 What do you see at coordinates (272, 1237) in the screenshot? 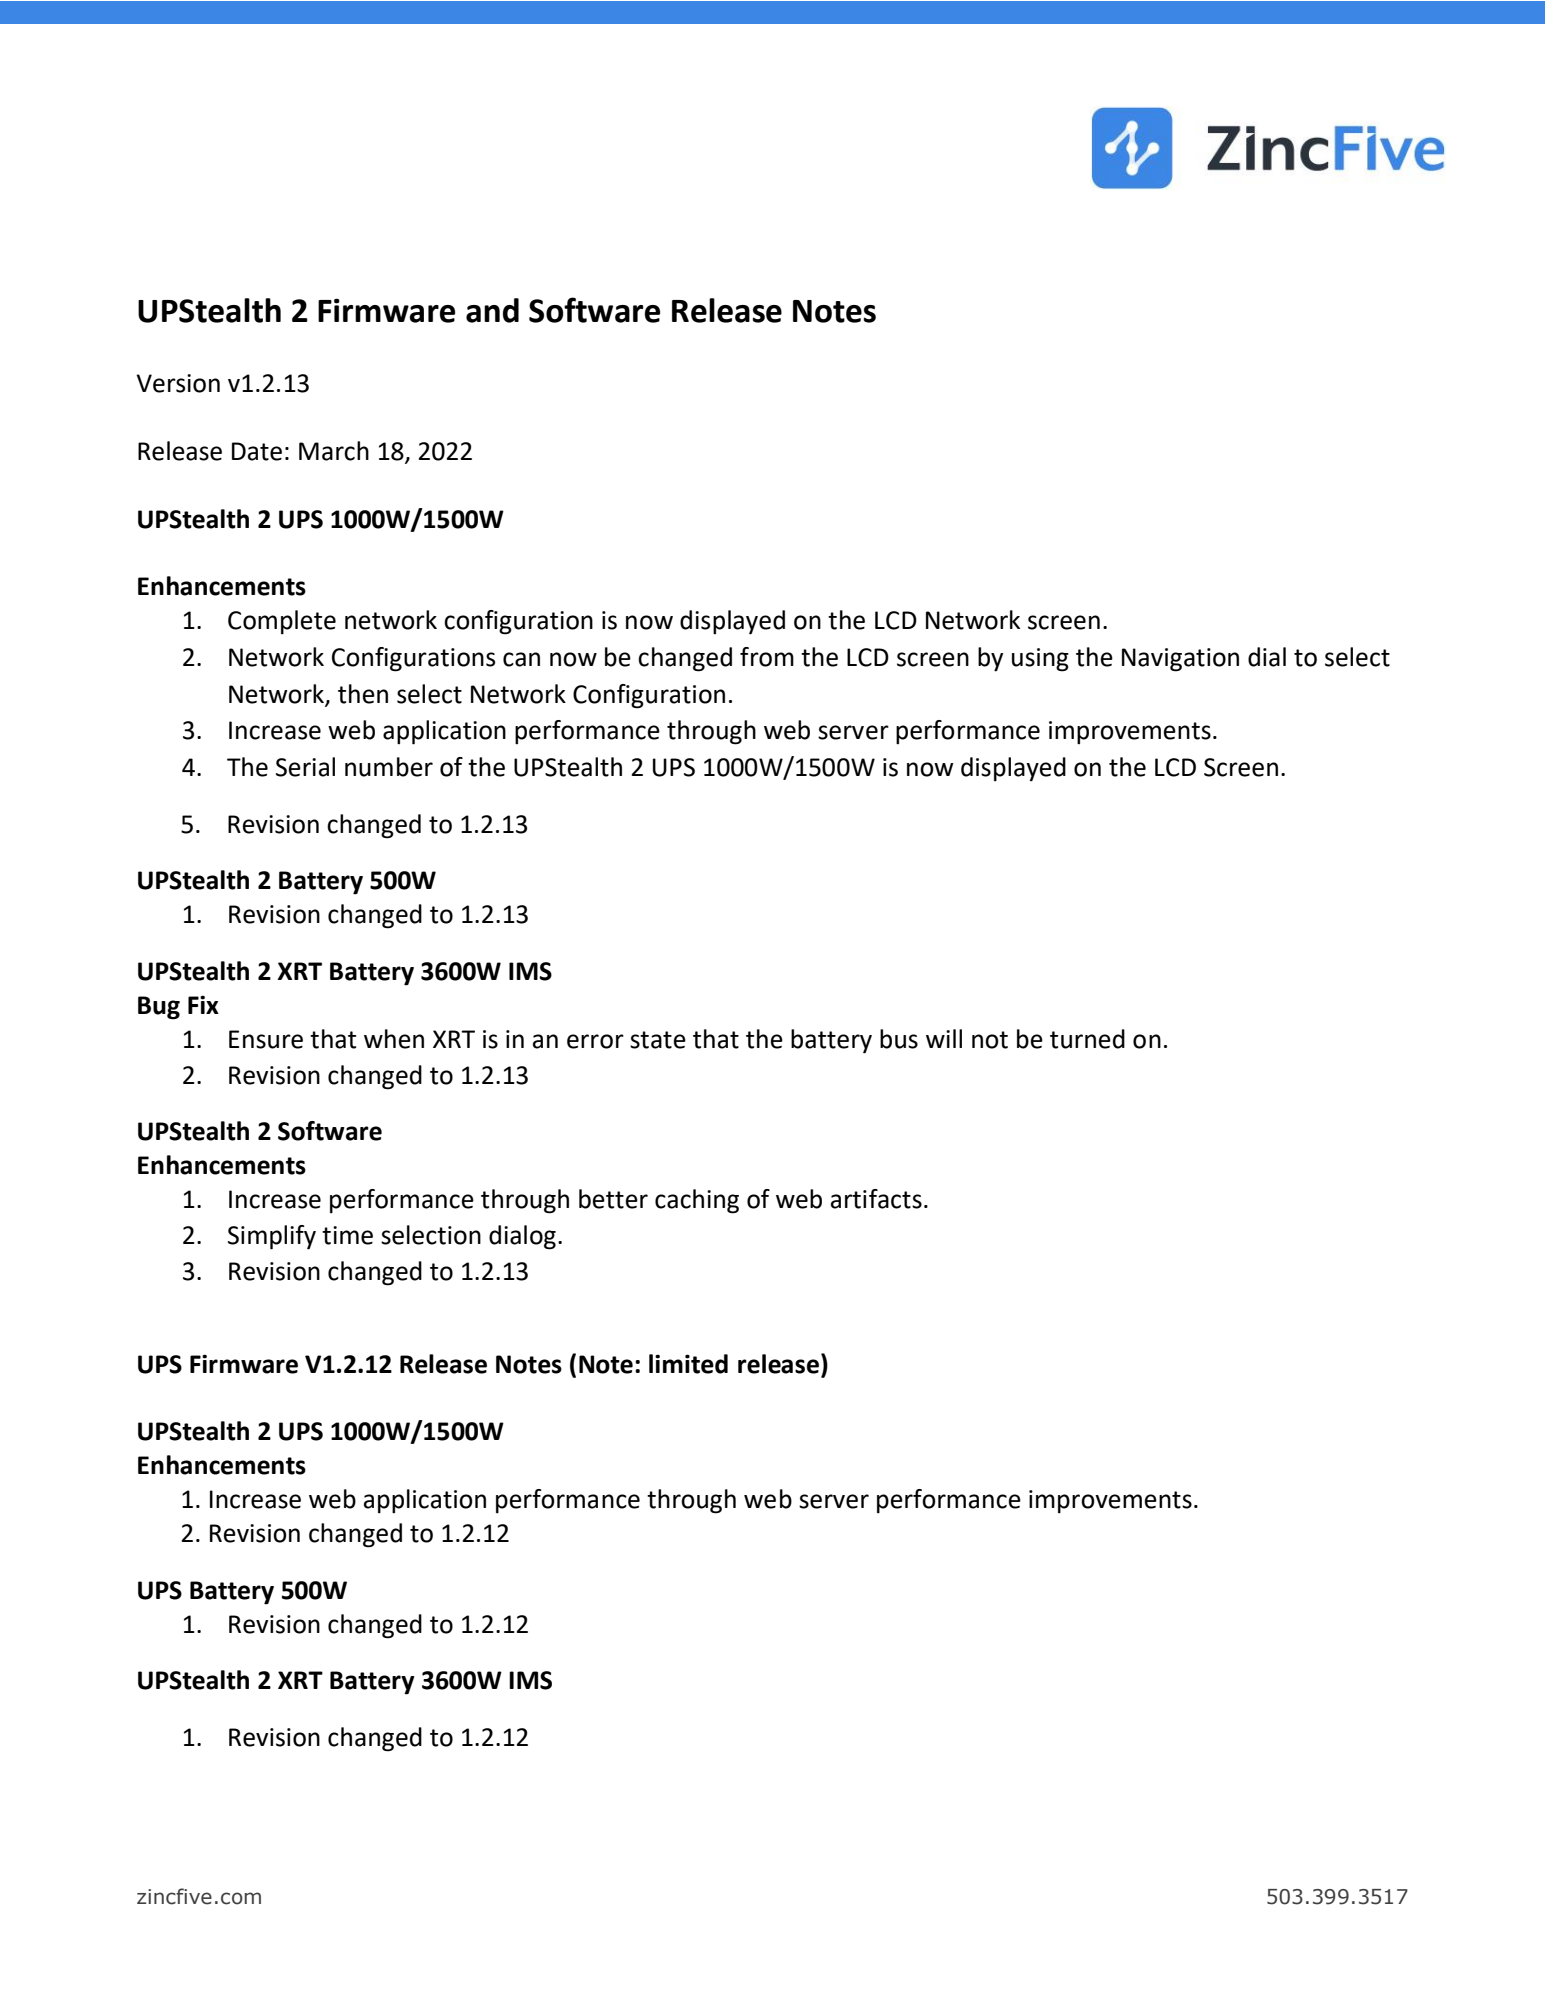
I see `Simplify` at bounding box center [272, 1237].
